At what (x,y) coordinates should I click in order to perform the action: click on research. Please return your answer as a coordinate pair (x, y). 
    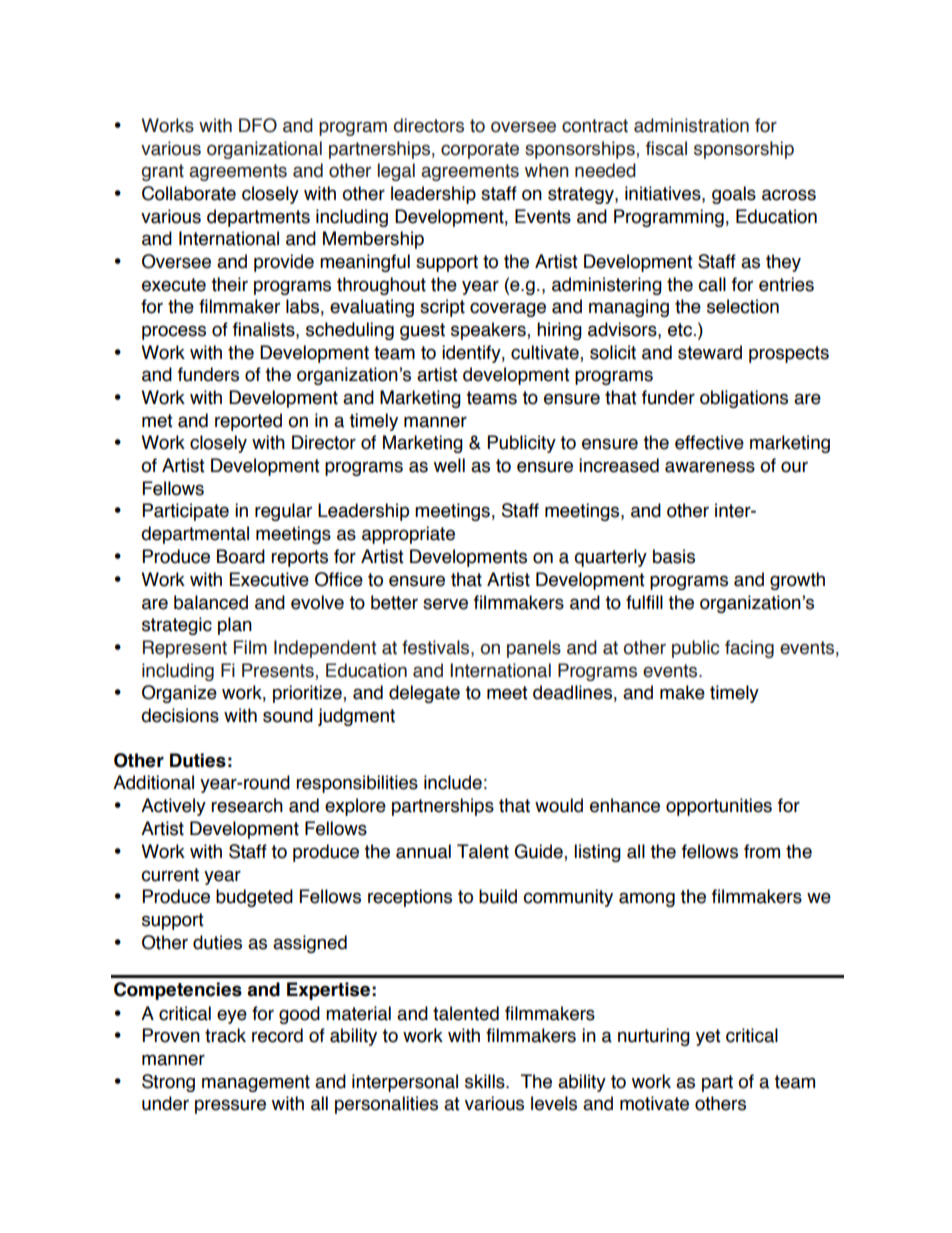
    Looking at the image, I should click on (247, 805).
